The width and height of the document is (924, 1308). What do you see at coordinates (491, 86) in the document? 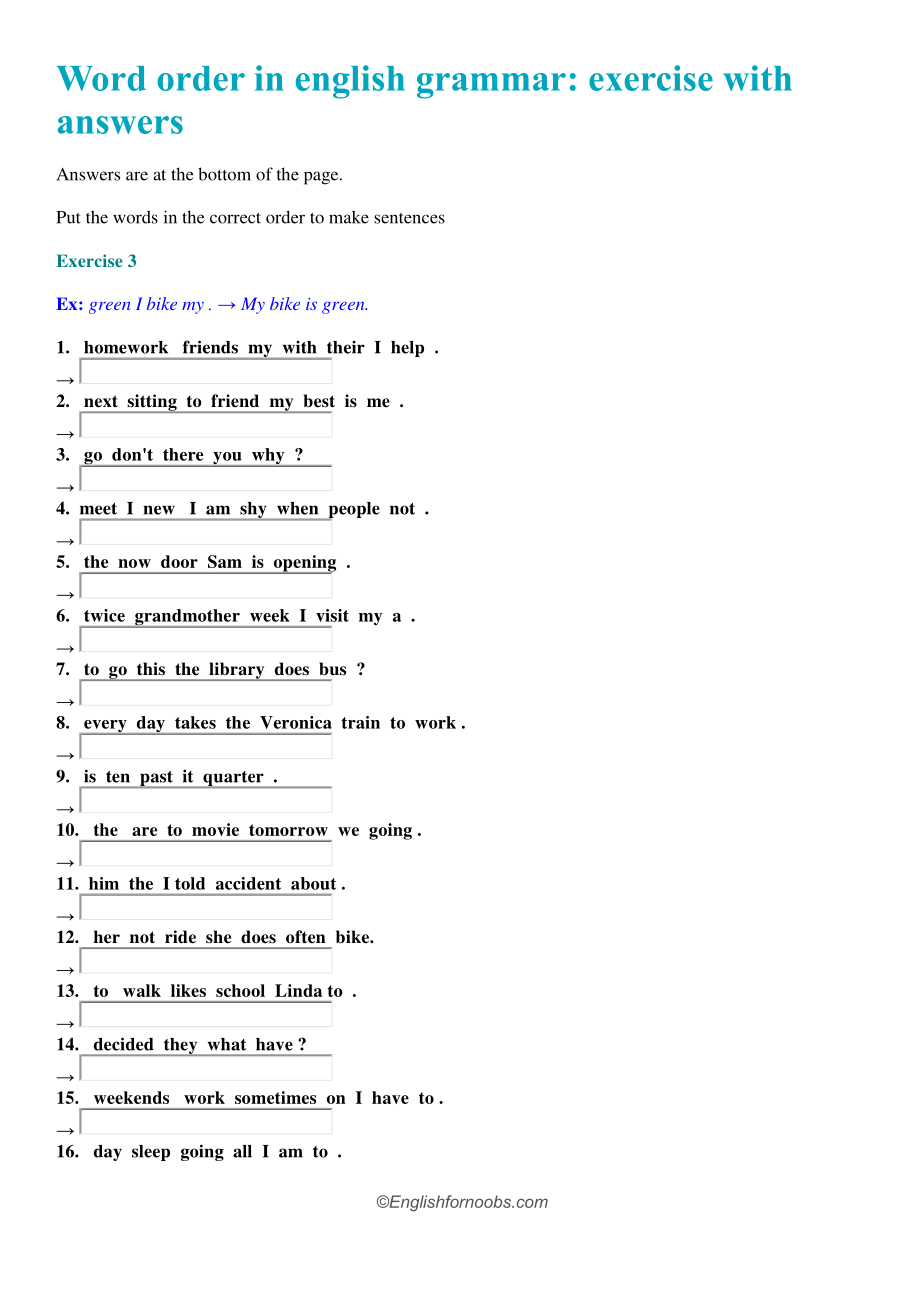
I see `grammar` at bounding box center [491, 86].
